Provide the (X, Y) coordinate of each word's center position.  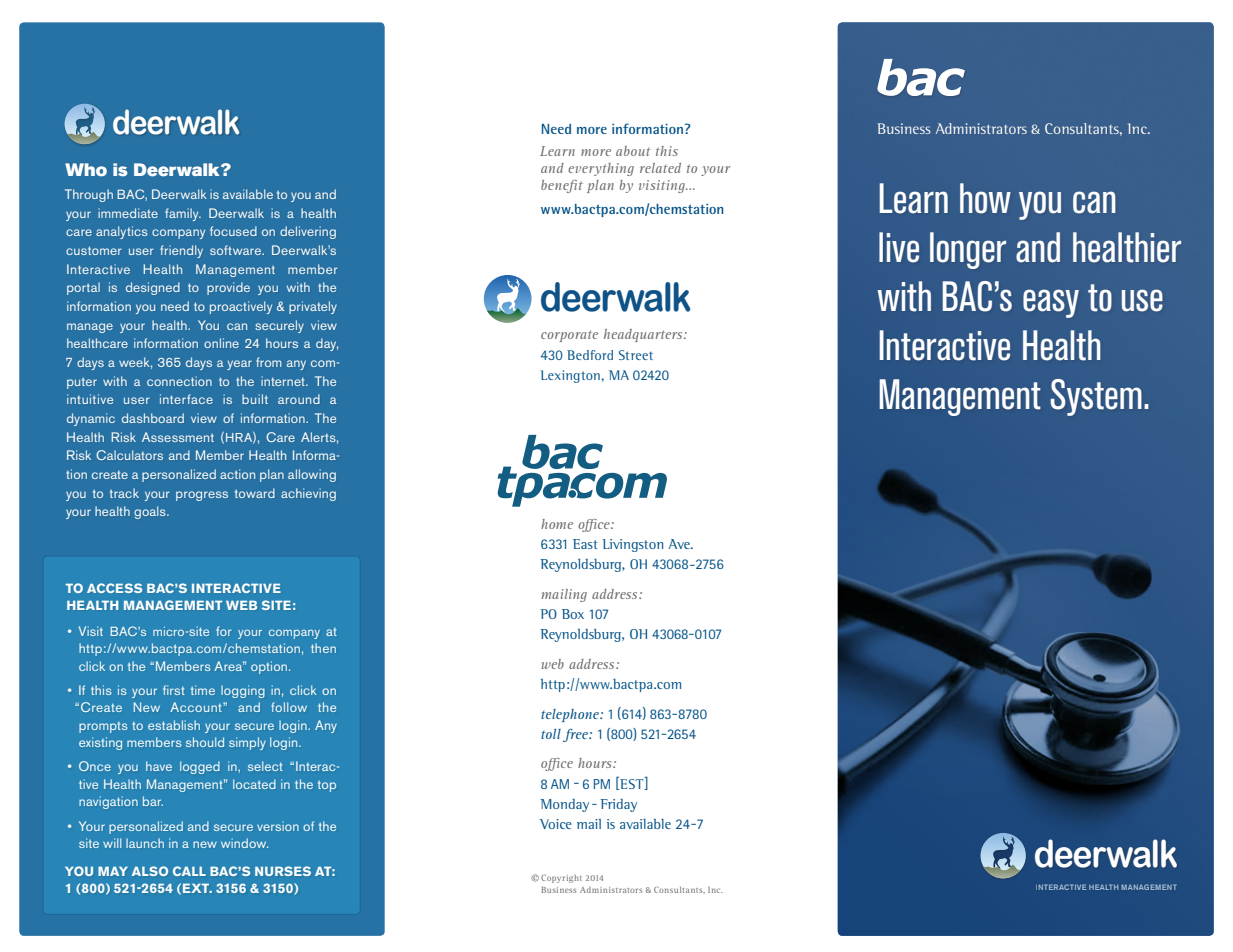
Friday (618, 805)
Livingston (632, 545)
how (985, 198)
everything (601, 169)
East (585, 544)
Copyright (561, 879)
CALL (189, 871)
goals (151, 512)
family (183, 214)
